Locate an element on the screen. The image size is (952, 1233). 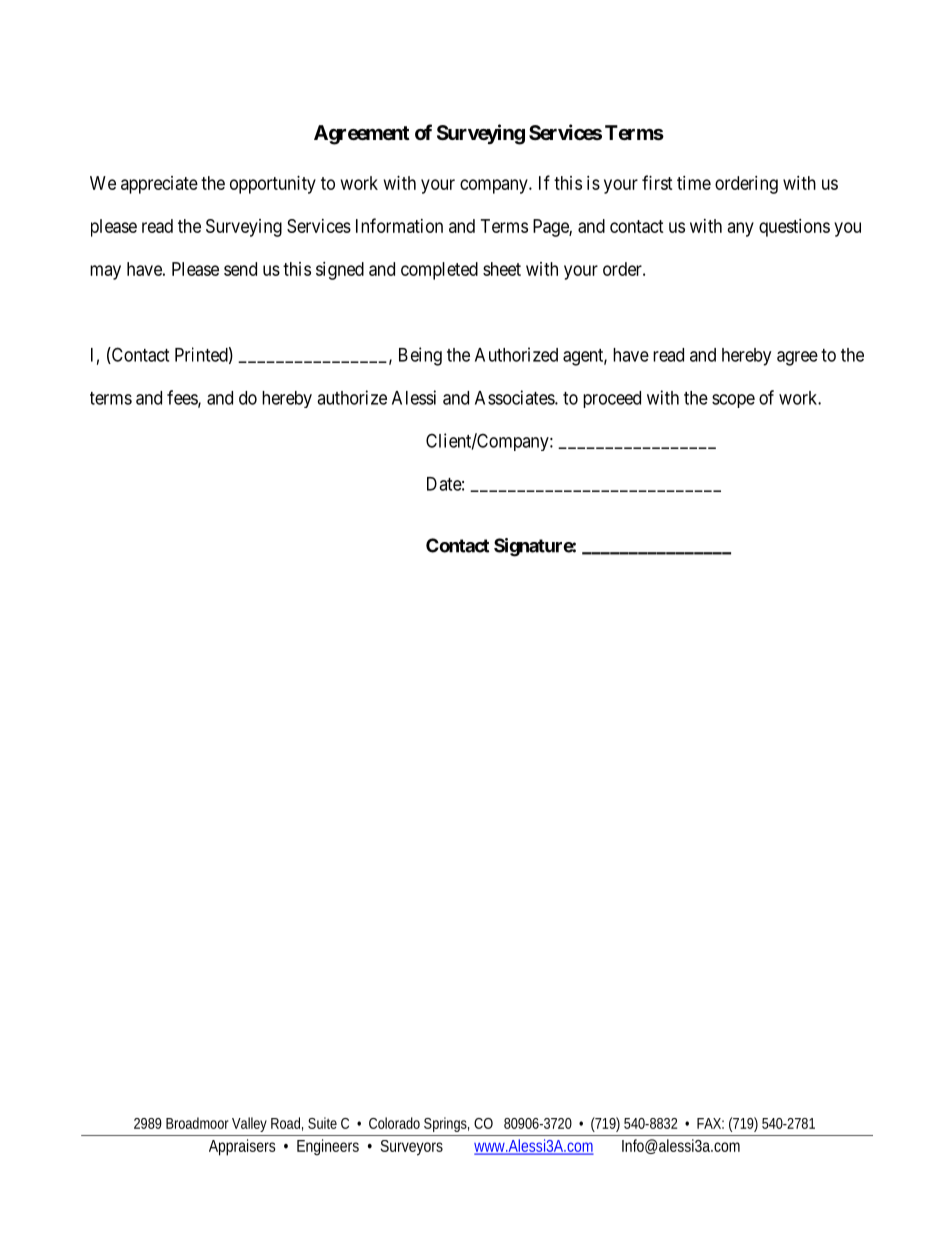
Appraisers is located at coordinates (242, 1147).
